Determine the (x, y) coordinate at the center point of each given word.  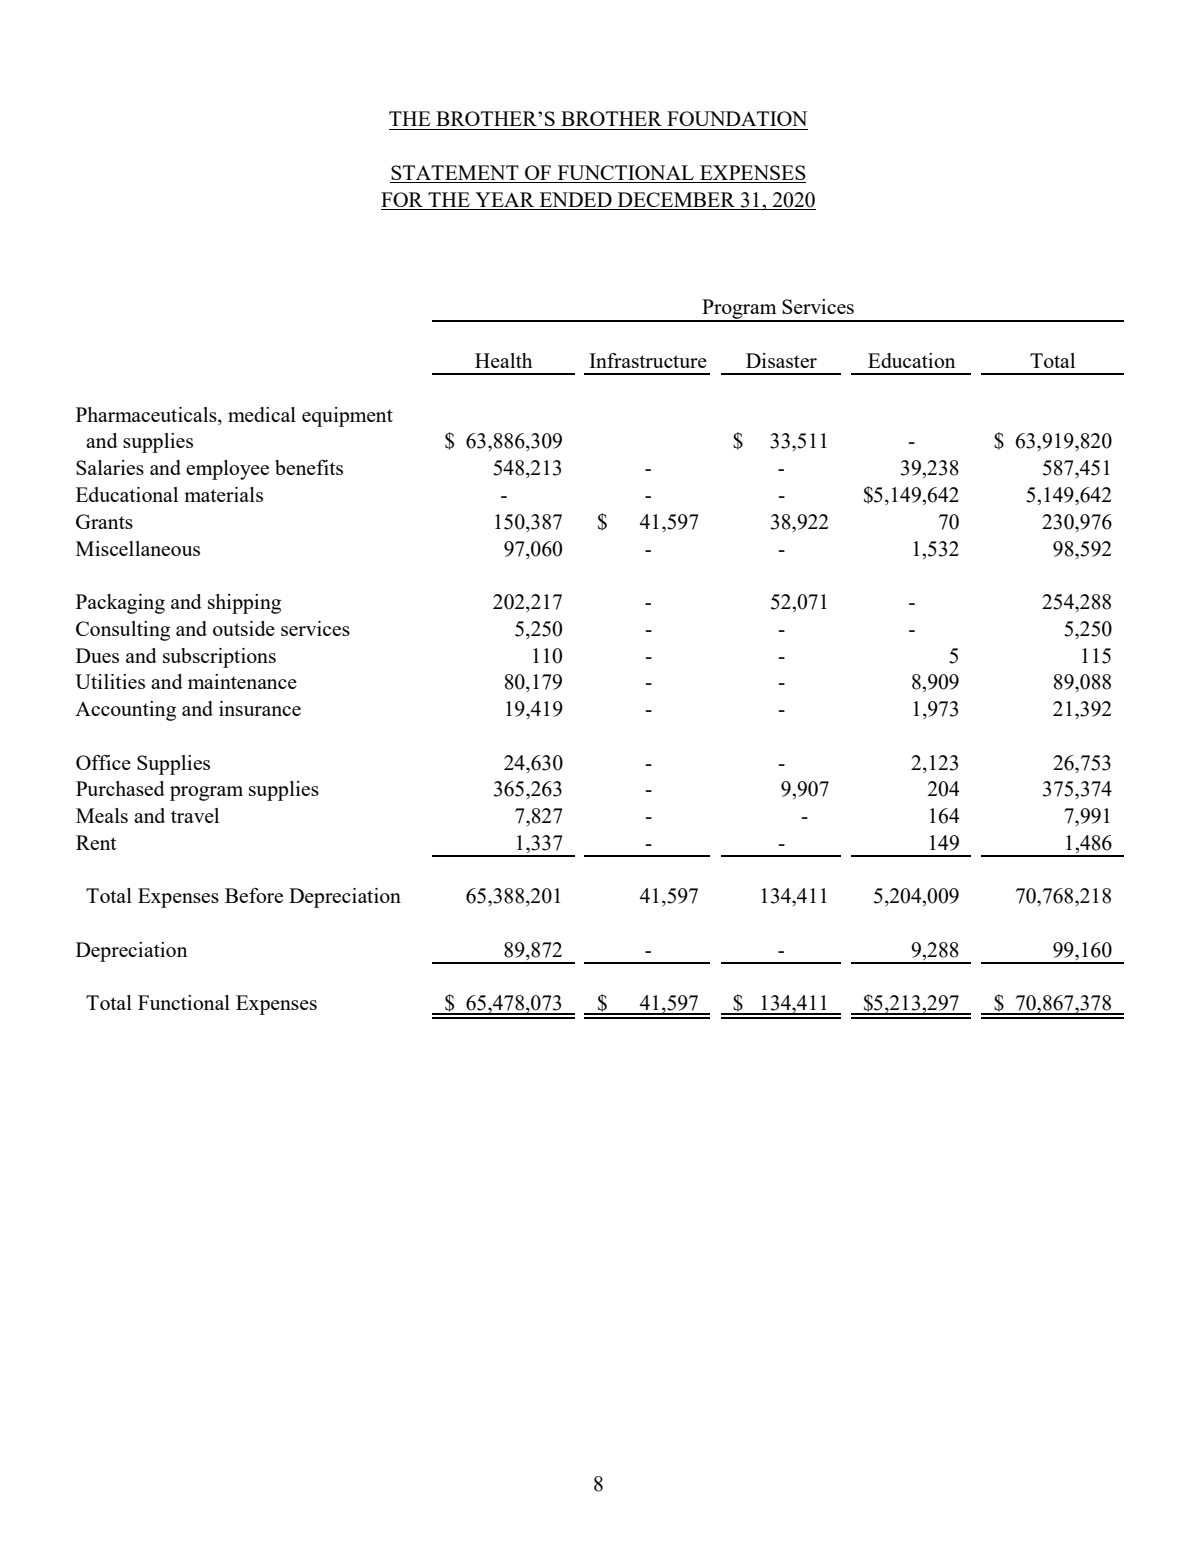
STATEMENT (455, 174)
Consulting (123, 631)
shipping (244, 604)
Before (254, 895)
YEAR (504, 199)
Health (503, 360)
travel (195, 815)
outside (244, 628)
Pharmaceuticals (147, 414)
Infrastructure (648, 360)
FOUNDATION (737, 118)
